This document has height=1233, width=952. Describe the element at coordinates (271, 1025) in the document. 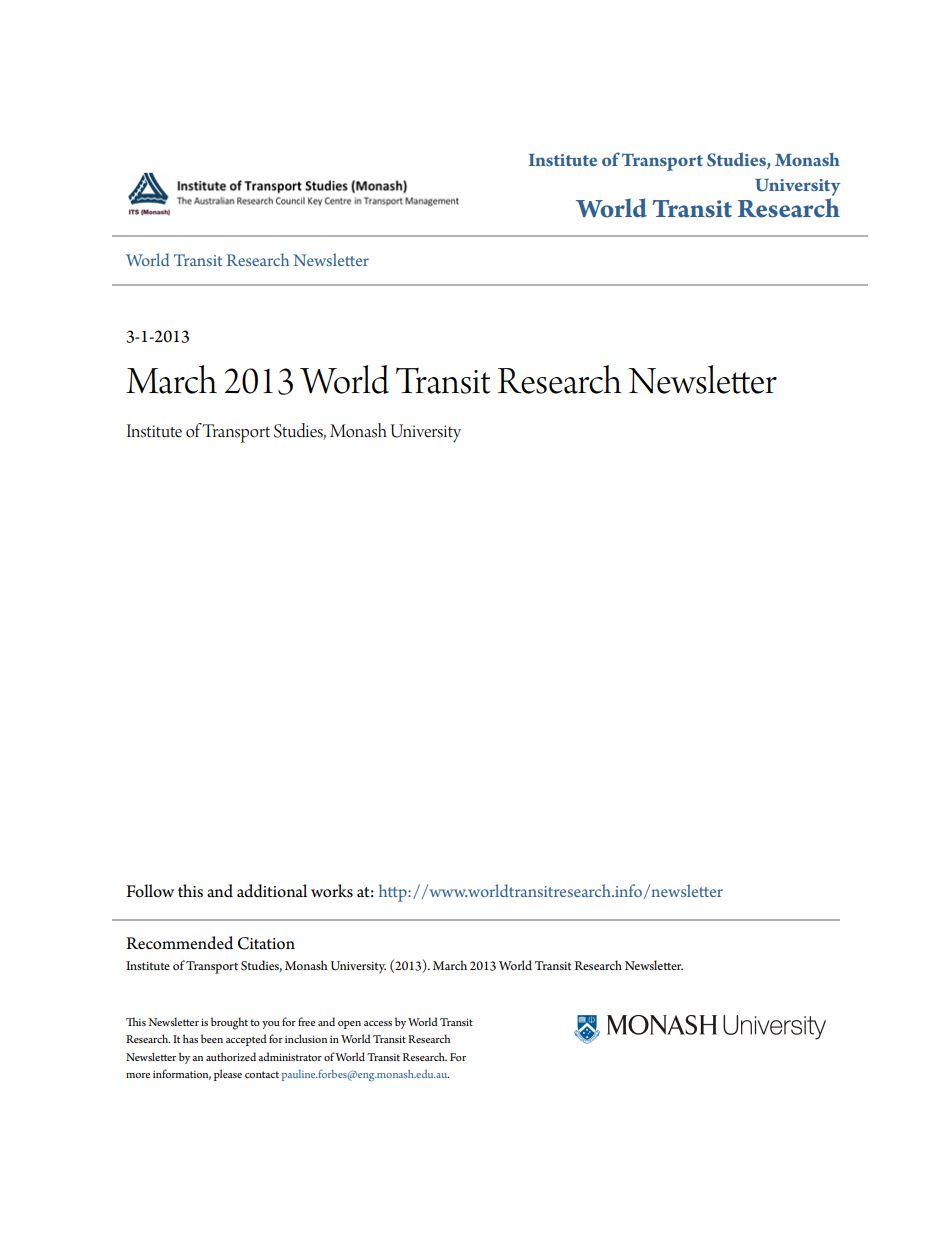

I see `you` at that location.
